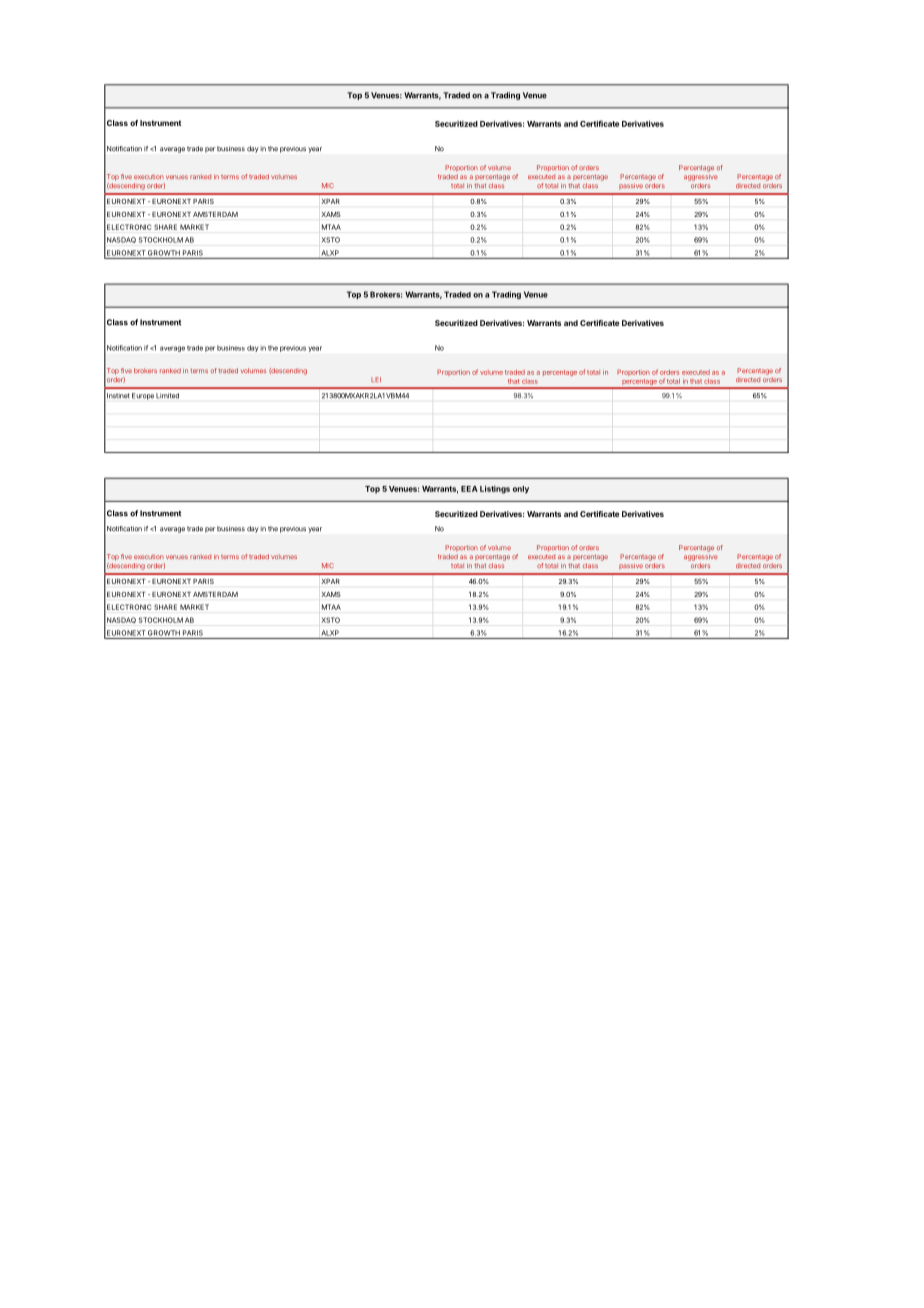 The image size is (924, 1308). I want to click on Listings, so click(495, 489).
